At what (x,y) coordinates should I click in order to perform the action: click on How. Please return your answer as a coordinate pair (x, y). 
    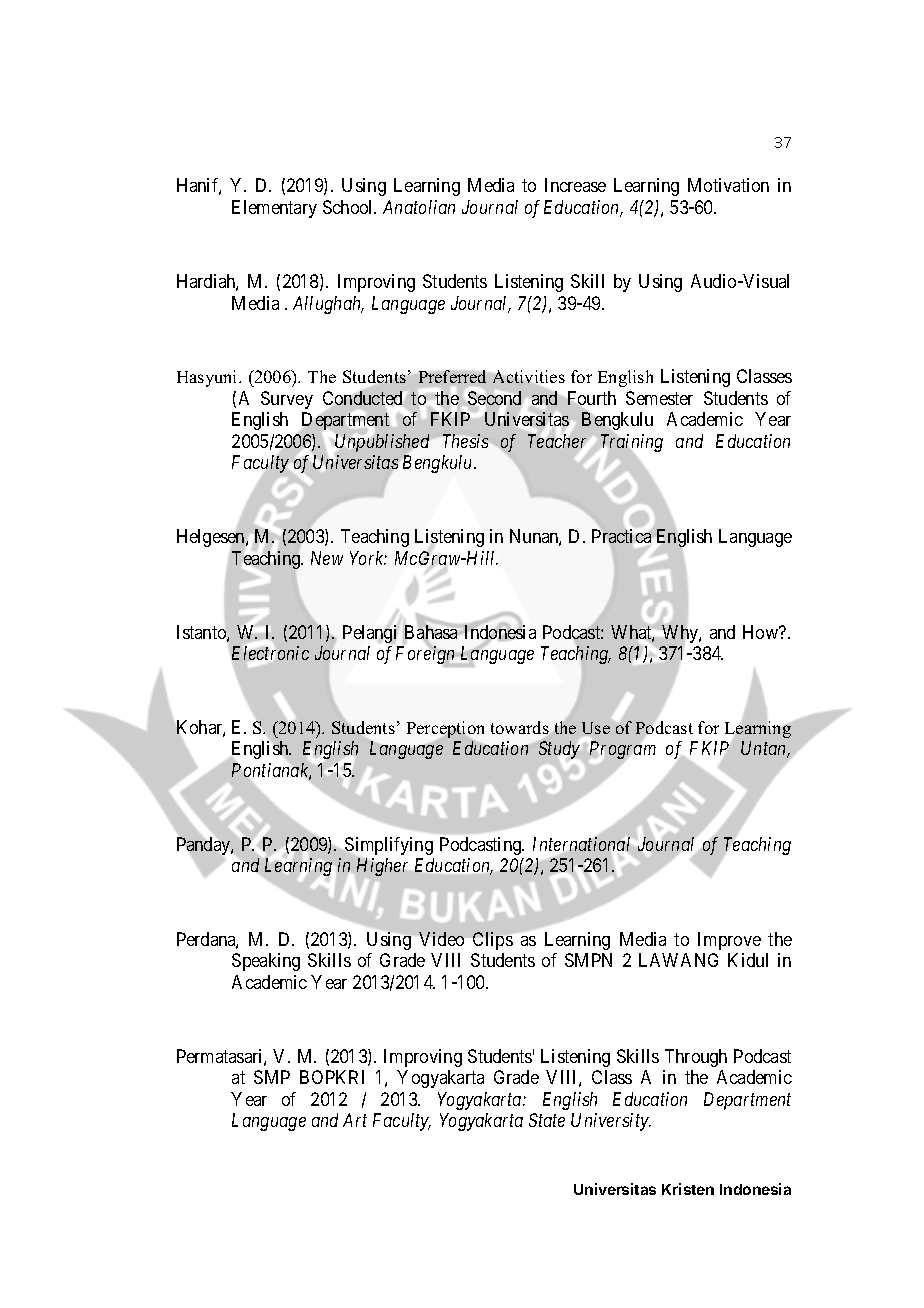
    Looking at the image, I should click on (762, 632).
